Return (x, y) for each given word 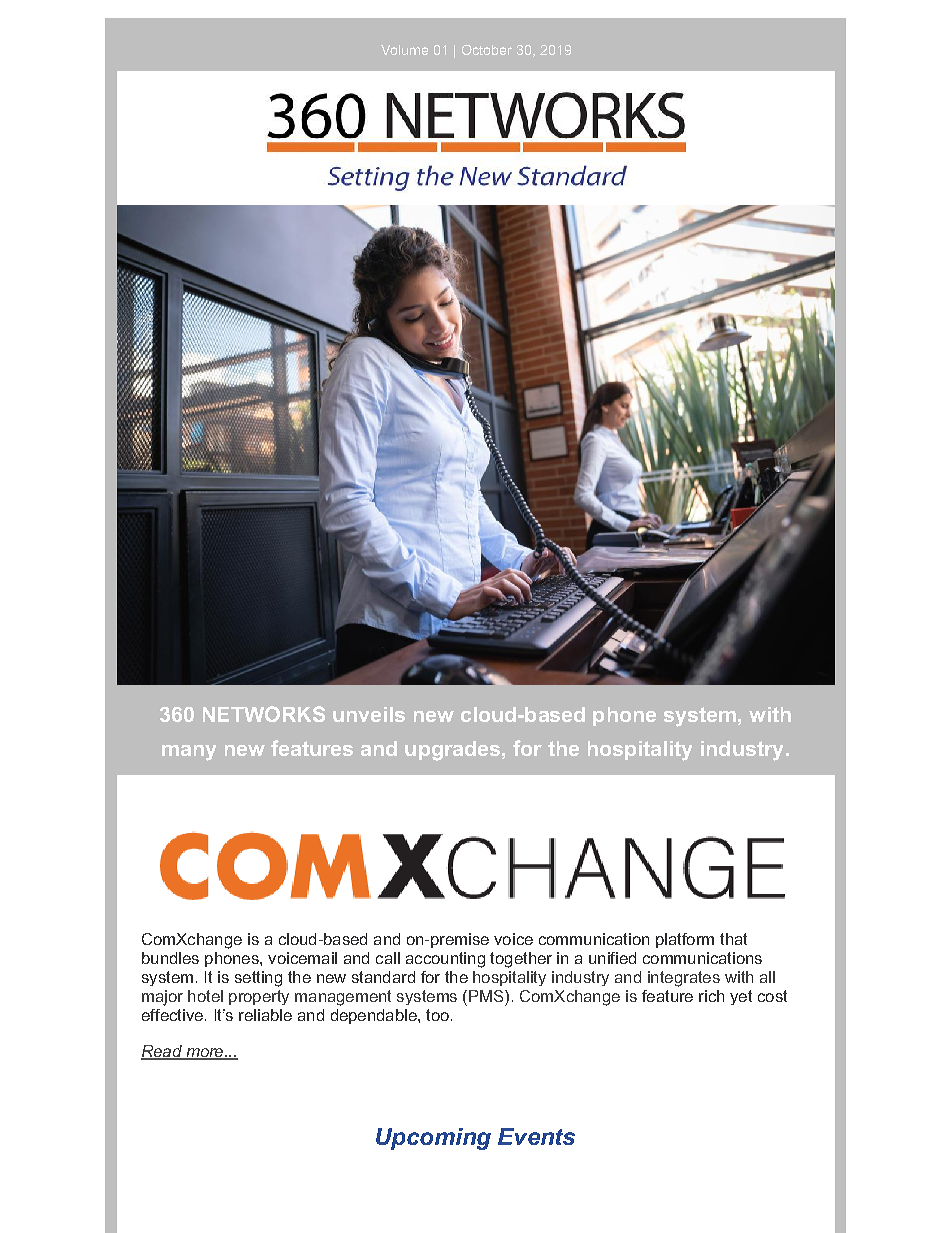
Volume (404, 50)
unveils (369, 714)
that (733, 939)
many (189, 753)
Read (162, 1052)
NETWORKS (264, 714)
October (487, 50)
